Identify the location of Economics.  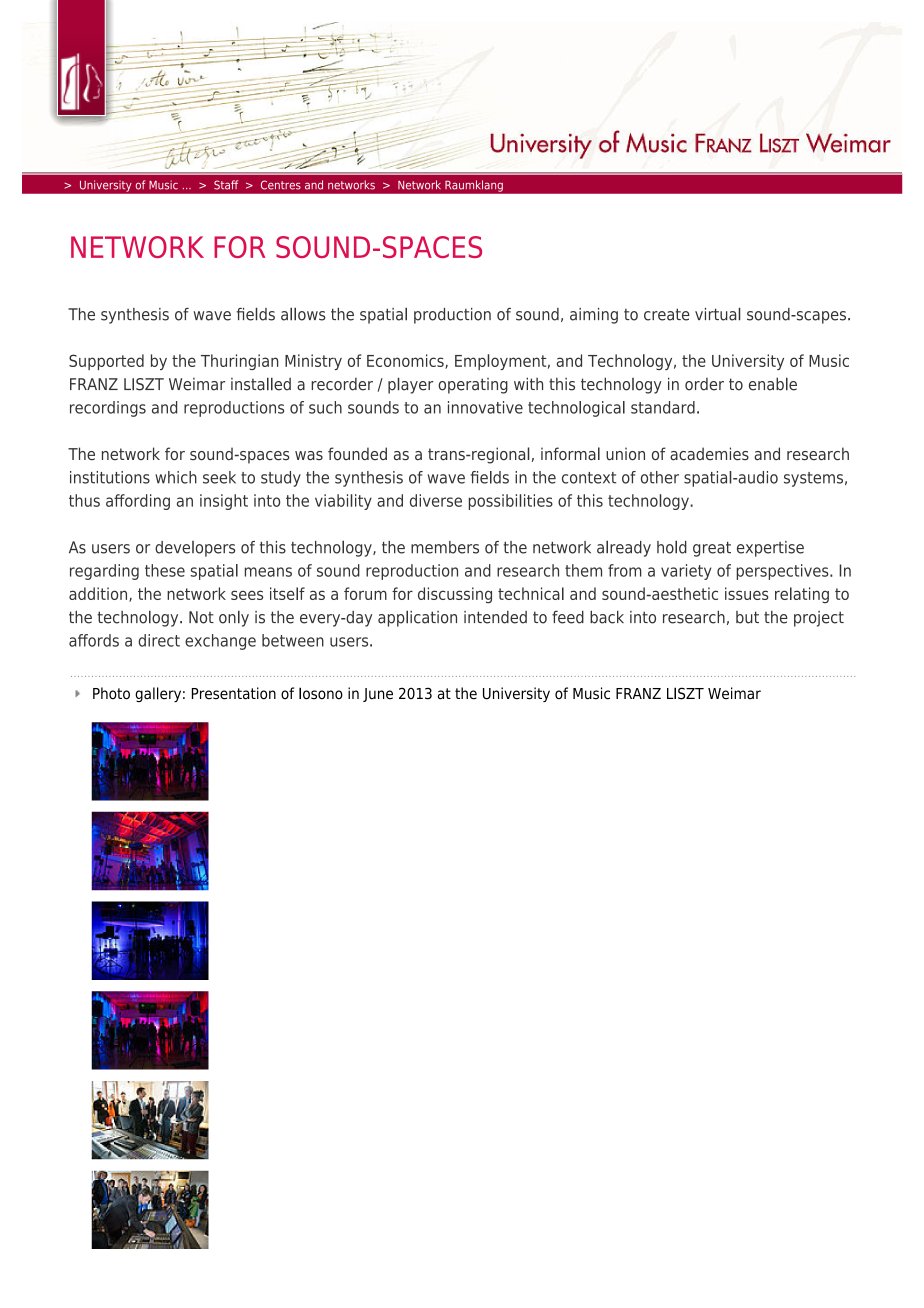
(406, 361).
